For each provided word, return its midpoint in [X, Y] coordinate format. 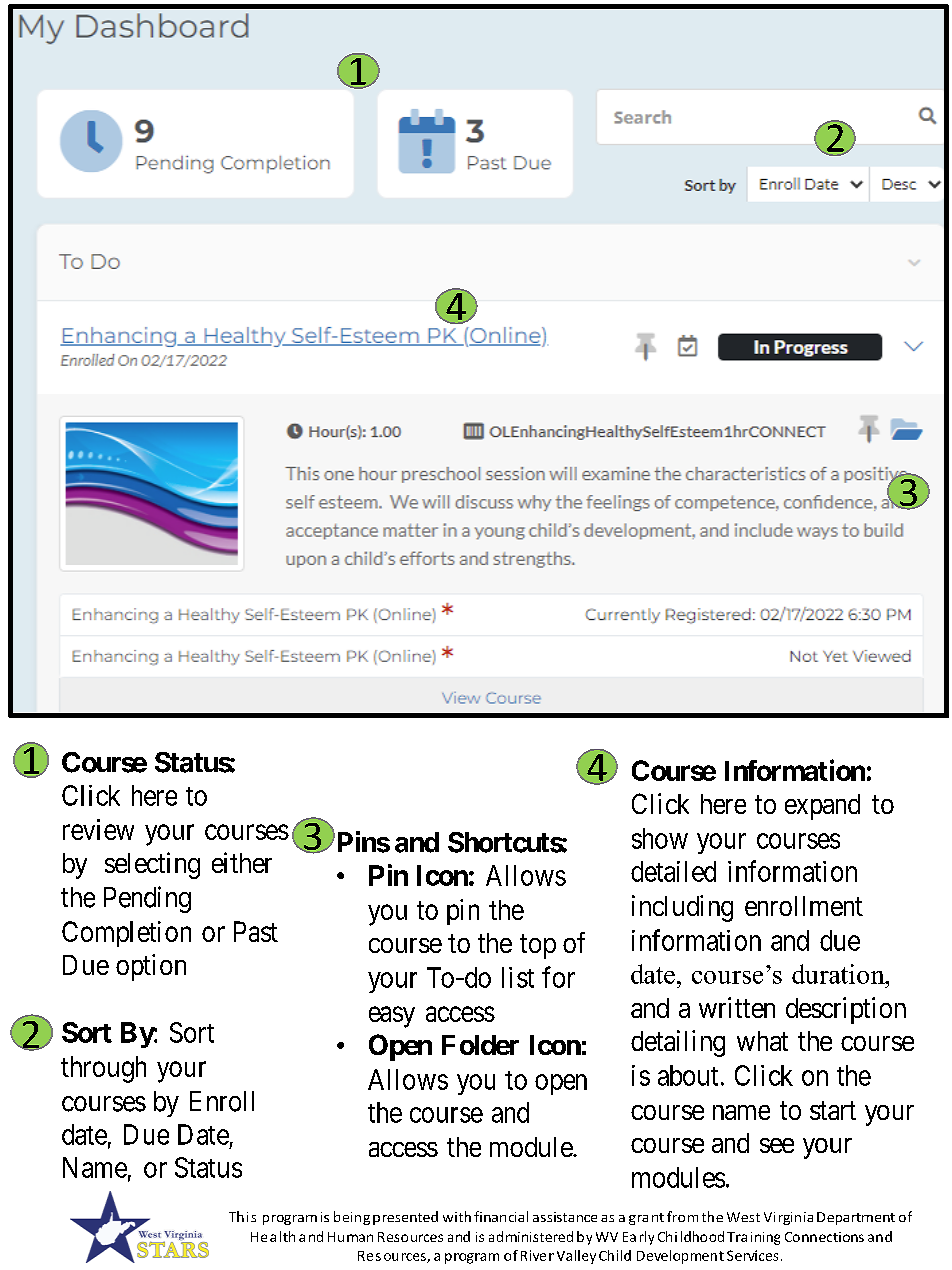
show [660, 838]
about [688, 1075]
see [777, 1145]
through [103, 1069]
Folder [480, 1045]
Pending [147, 899]
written [737, 1007]
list [518, 977]
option [151, 967]
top [538, 946]
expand [822, 807]
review [98, 829]
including [682, 908]
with [457, 1216]
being [352, 1218]
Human [350, 1237]
